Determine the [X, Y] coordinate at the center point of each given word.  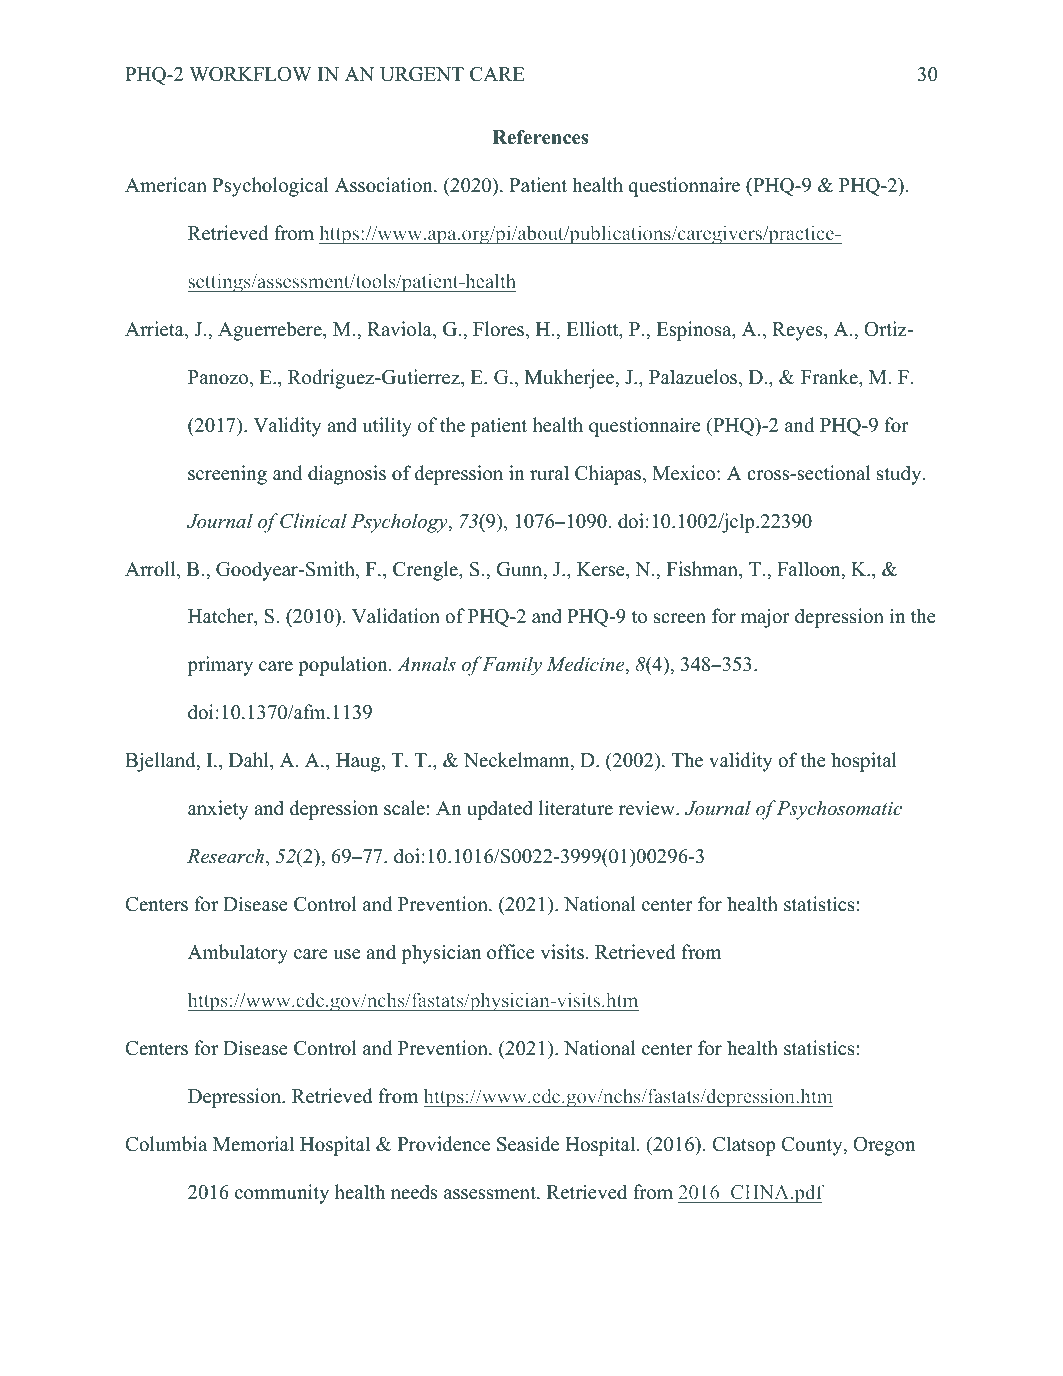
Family [512, 666]
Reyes [798, 331]
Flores [500, 330]
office [511, 952]
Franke [830, 377]
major [765, 618]
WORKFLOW [250, 74]
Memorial [253, 1144]
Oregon [884, 1146]
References [540, 137]
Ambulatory [238, 954]
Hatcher [222, 617]
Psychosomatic [839, 810]
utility [387, 427]
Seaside [528, 1144]
